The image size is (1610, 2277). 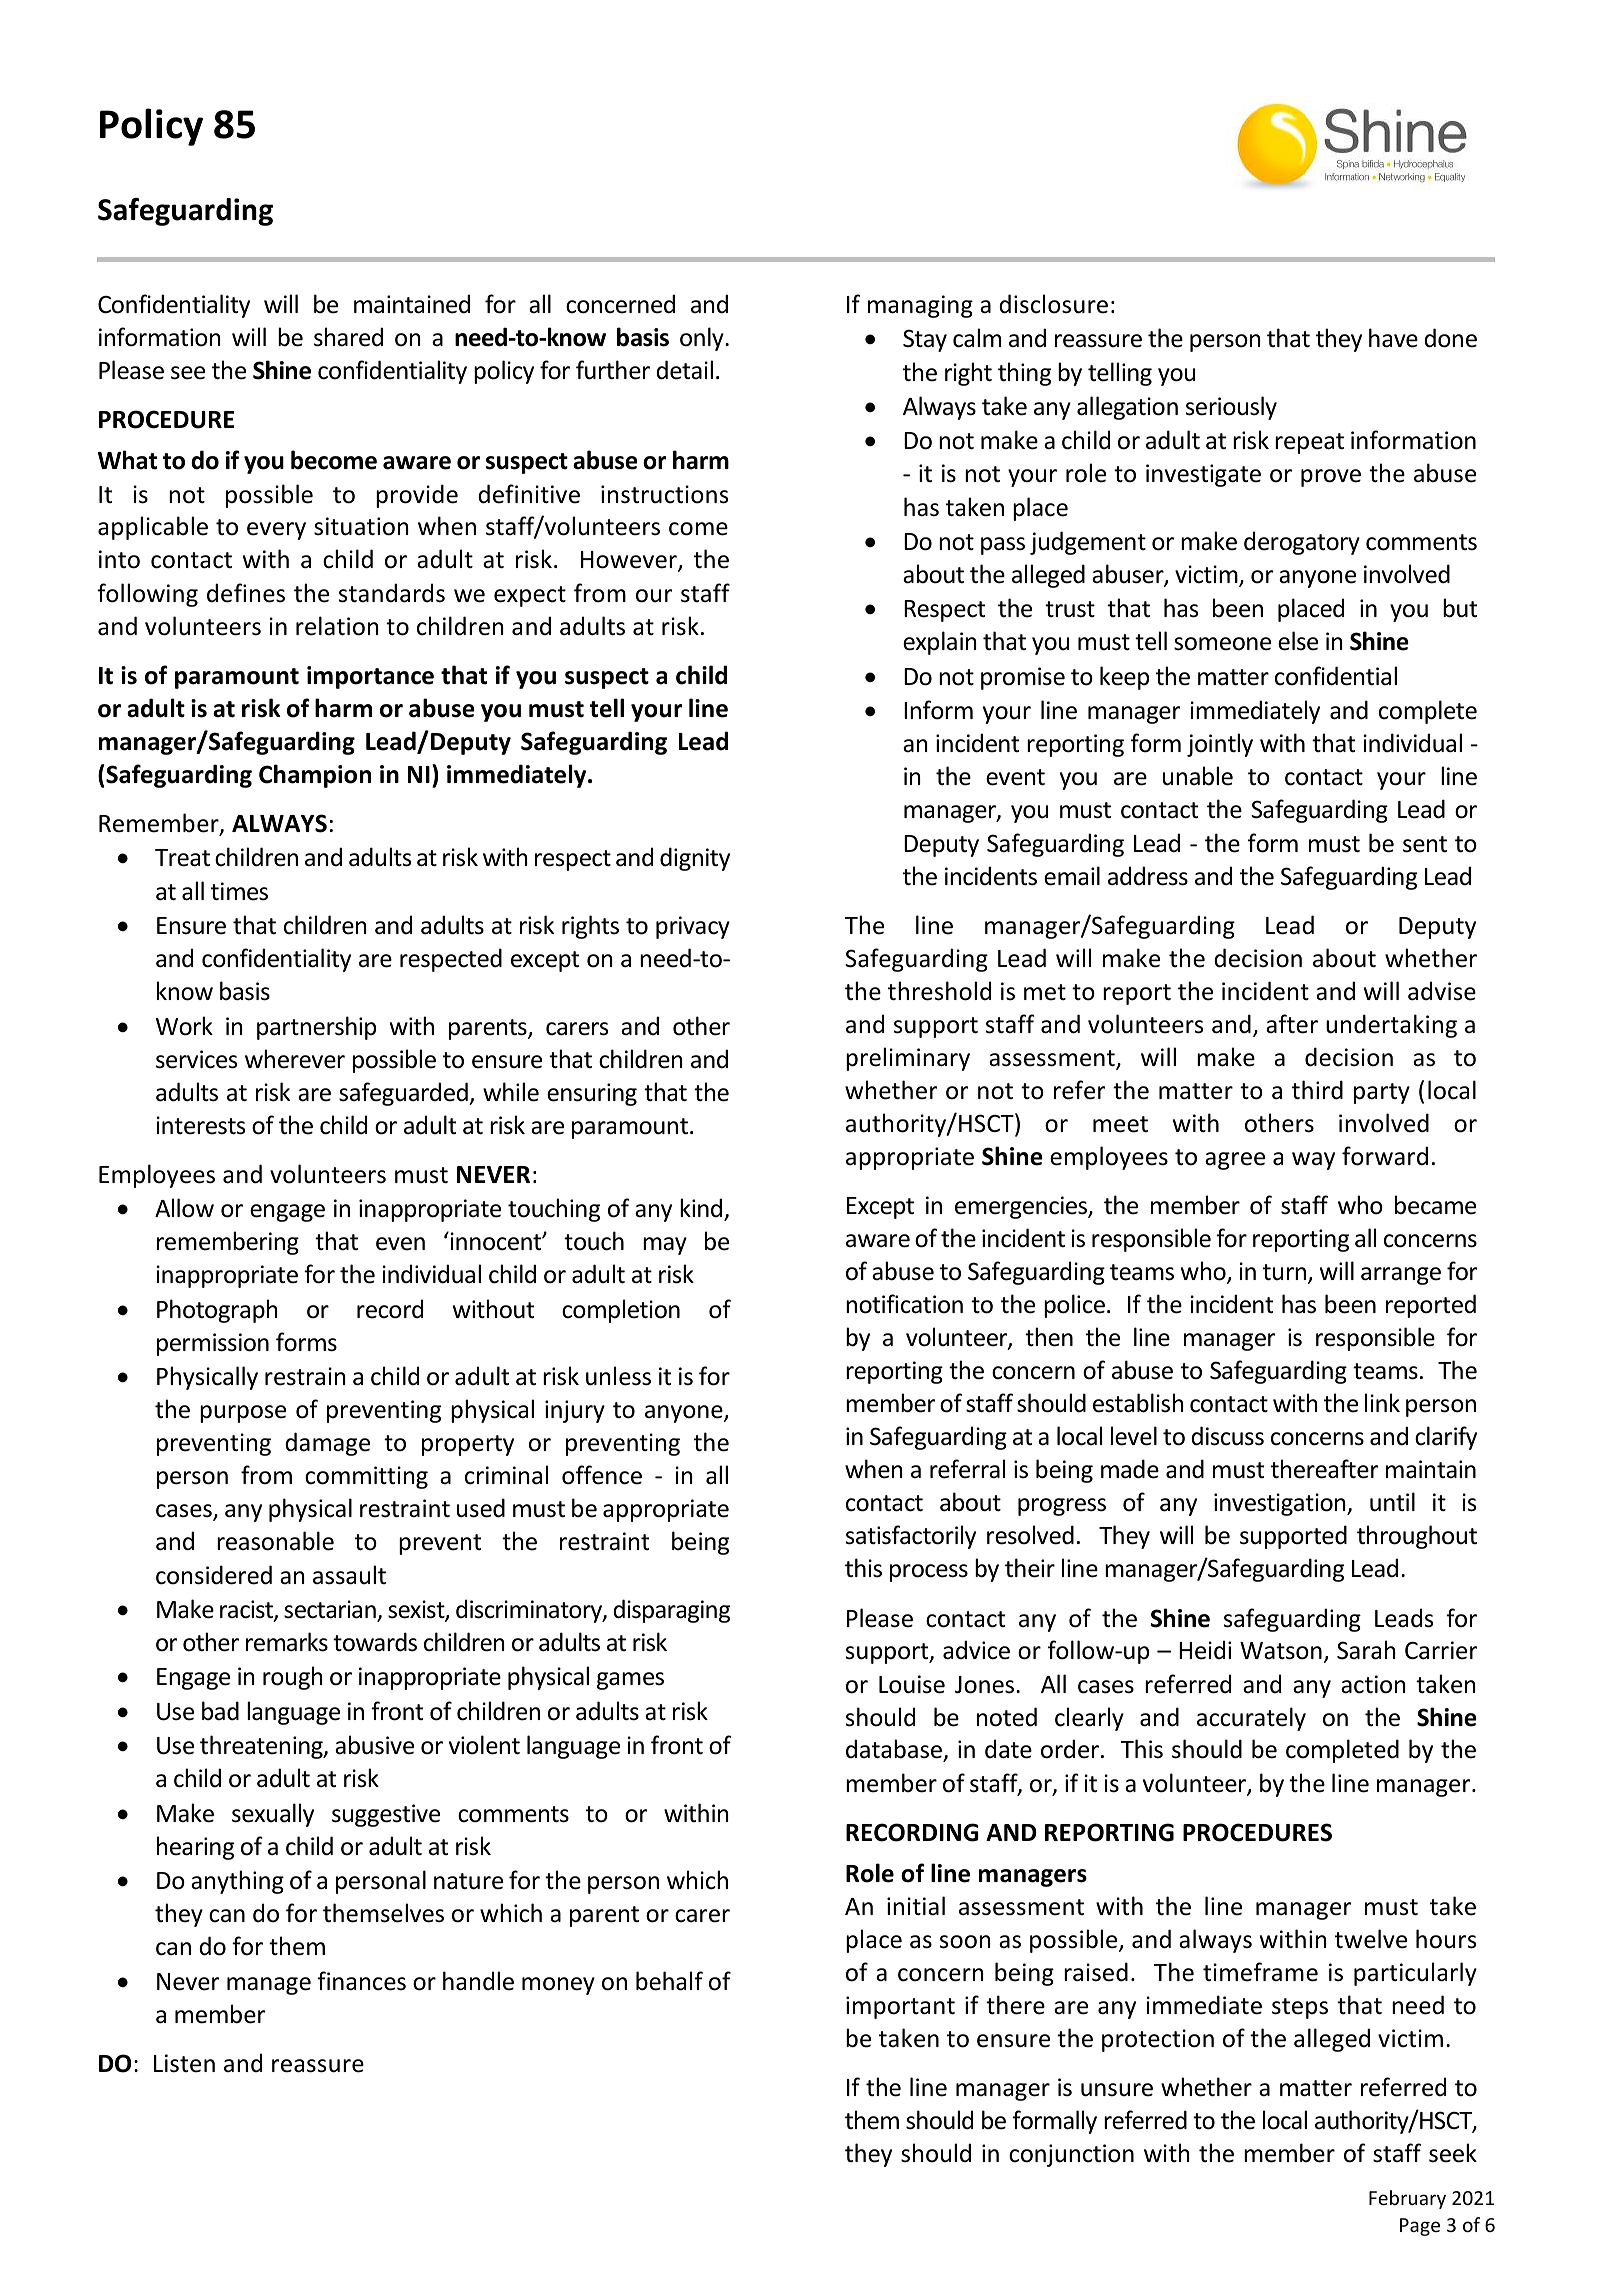 What do you see at coordinates (217, 1311) in the screenshot?
I see `Photograph` at bounding box center [217, 1311].
